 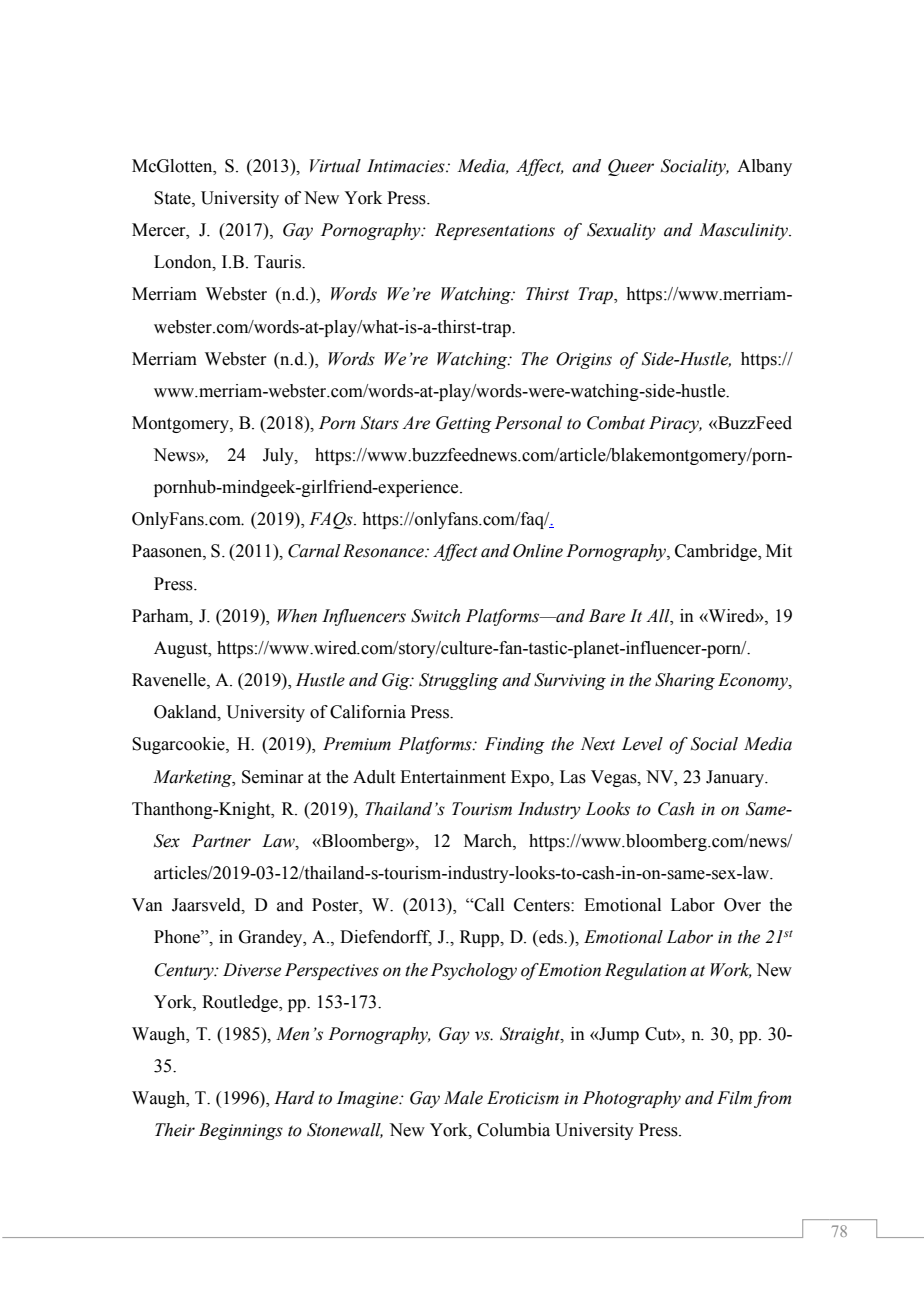 What do you see at coordinates (495, 231) in the screenshot?
I see `Representations` at bounding box center [495, 231].
